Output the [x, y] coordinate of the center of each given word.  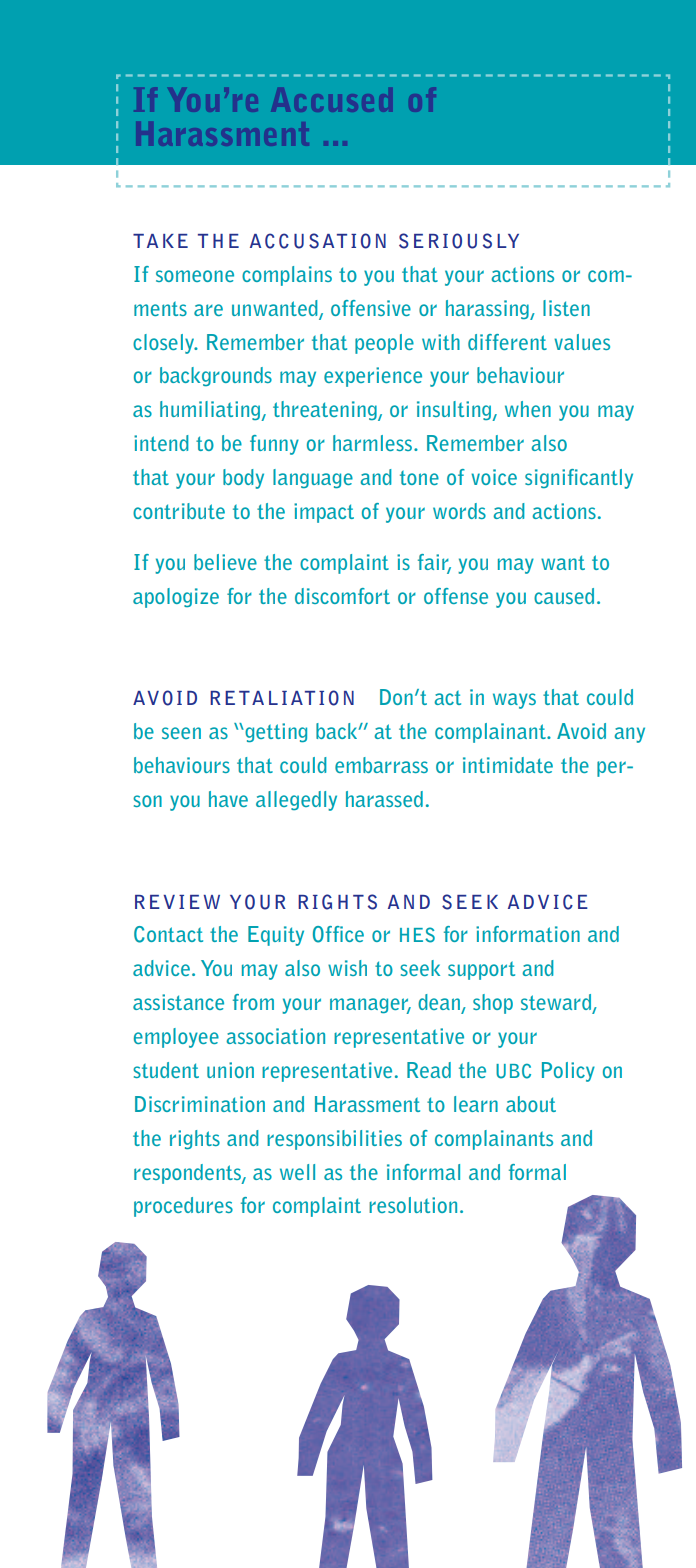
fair [434, 563]
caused [564, 596]
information [528, 934]
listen [566, 308]
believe [225, 562]
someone [195, 276]
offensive [371, 308]
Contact [168, 934]
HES [417, 935]
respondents [188, 1174]
